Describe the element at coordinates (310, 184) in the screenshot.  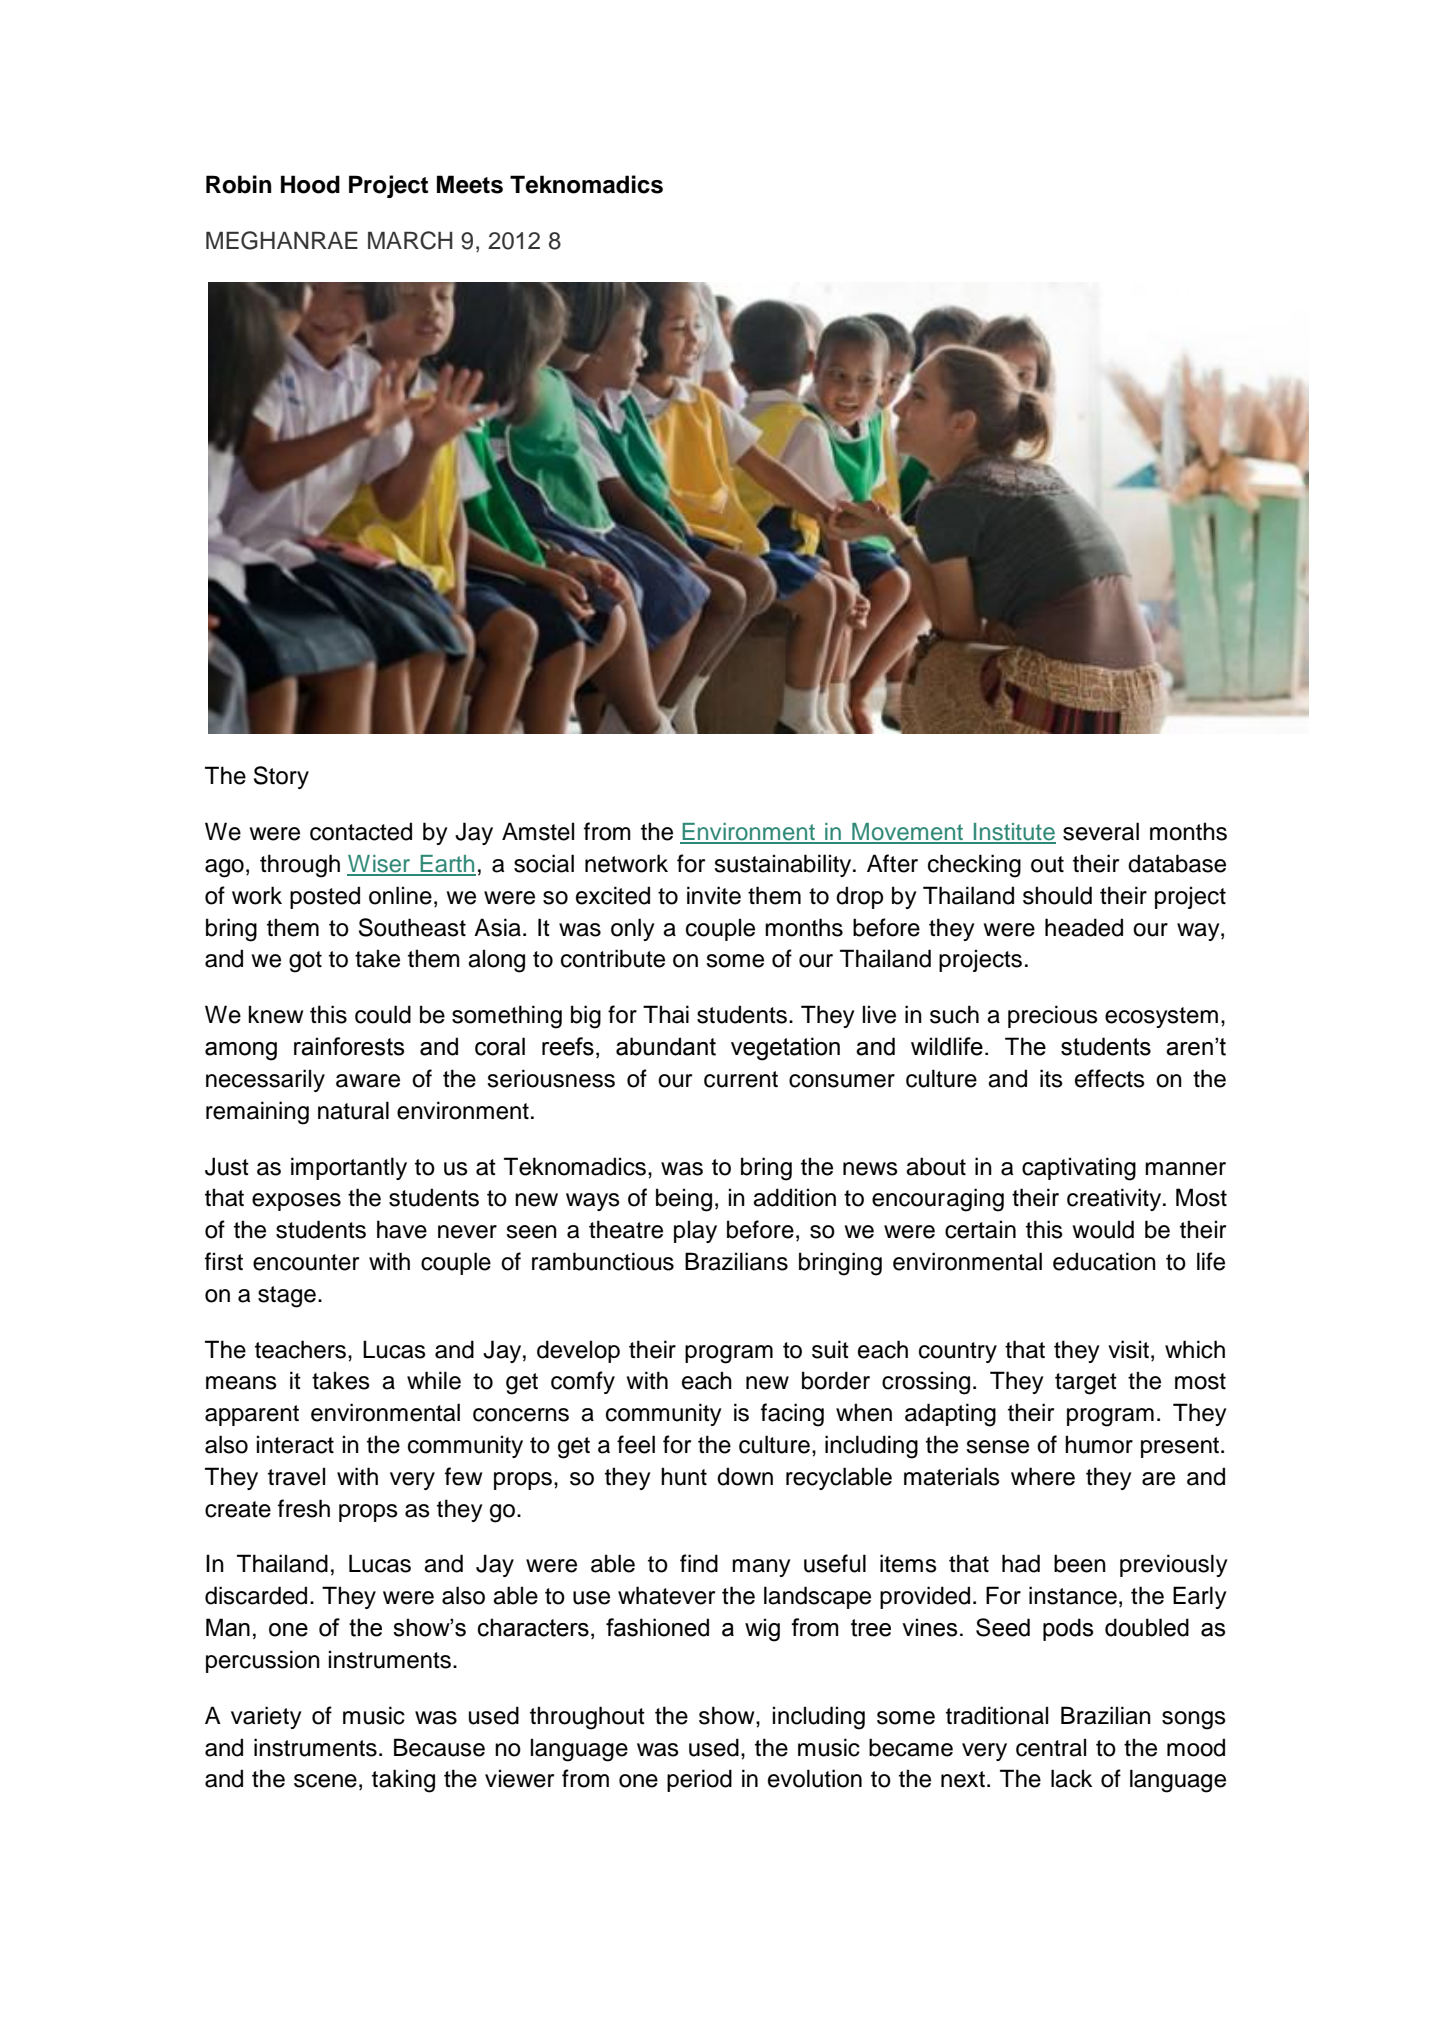
I see `Hood` at that location.
